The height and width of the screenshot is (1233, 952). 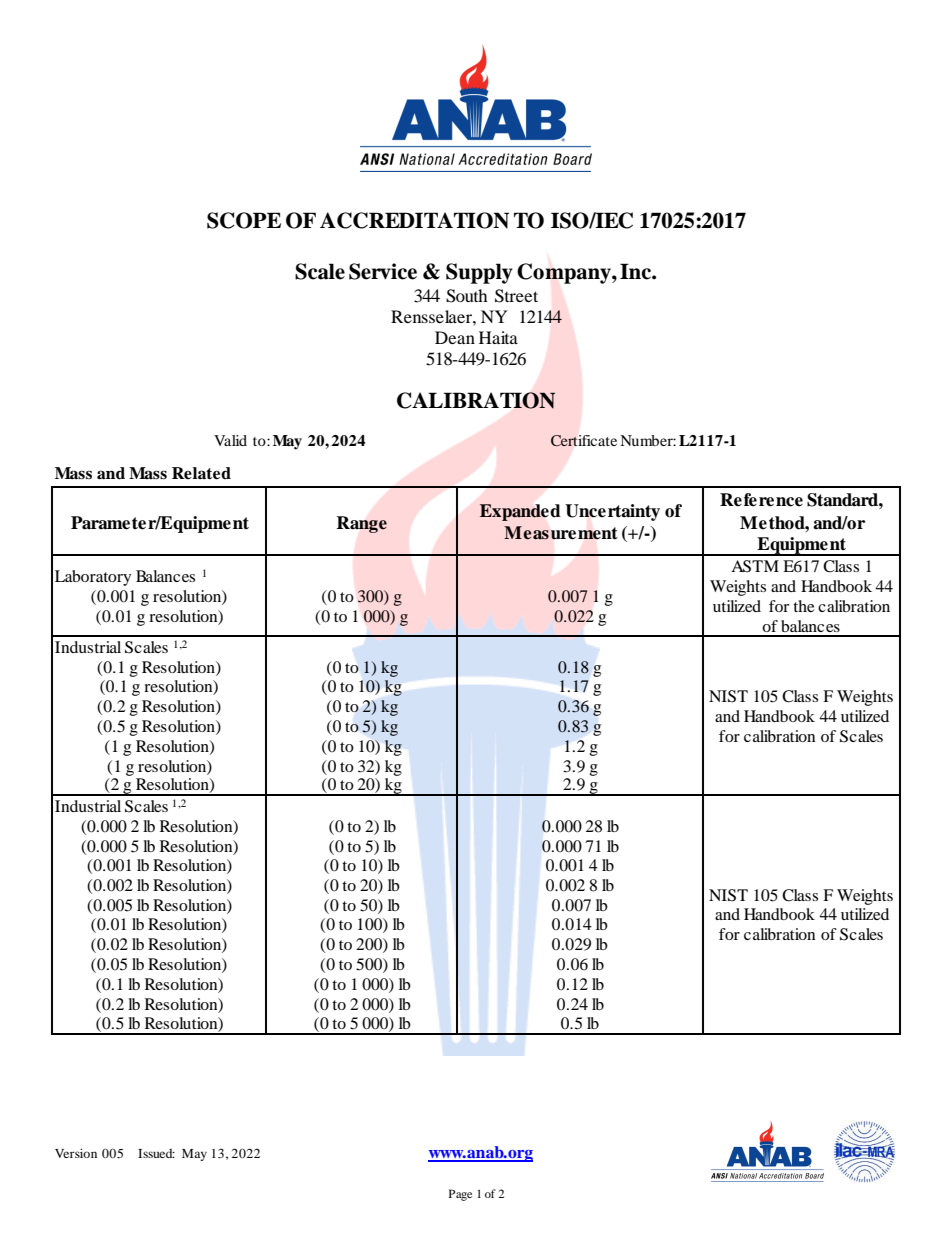 I want to click on Expanded, so click(x=520, y=512).
